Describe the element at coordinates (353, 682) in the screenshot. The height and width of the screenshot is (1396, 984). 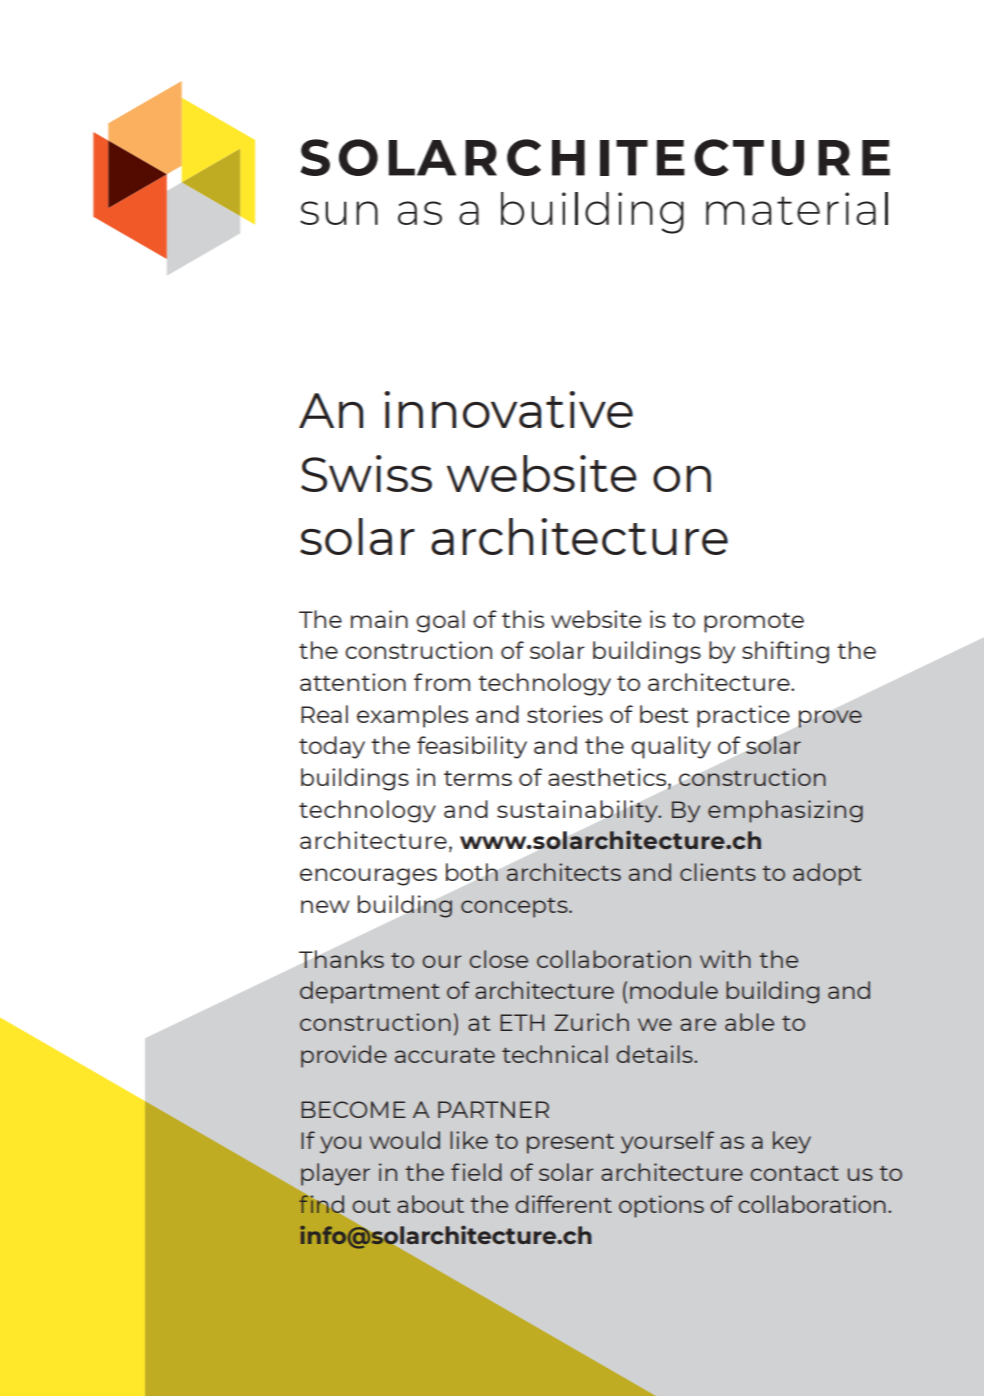
I see `attention` at that location.
